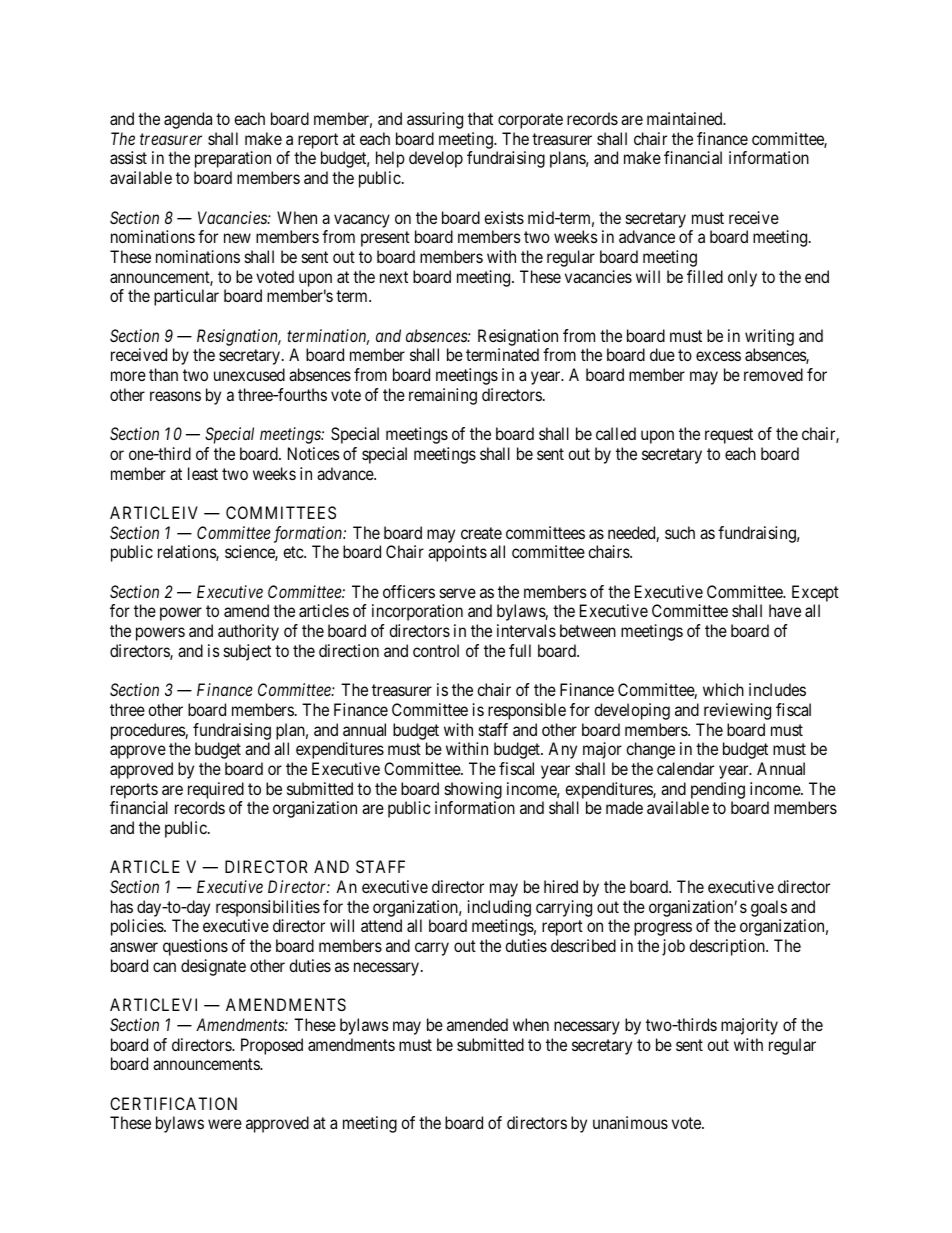 Image resolution: width=952 pixels, height=1233 pixels. Describe the element at coordinates (203, 473) in the page. I see `least` at that location.
